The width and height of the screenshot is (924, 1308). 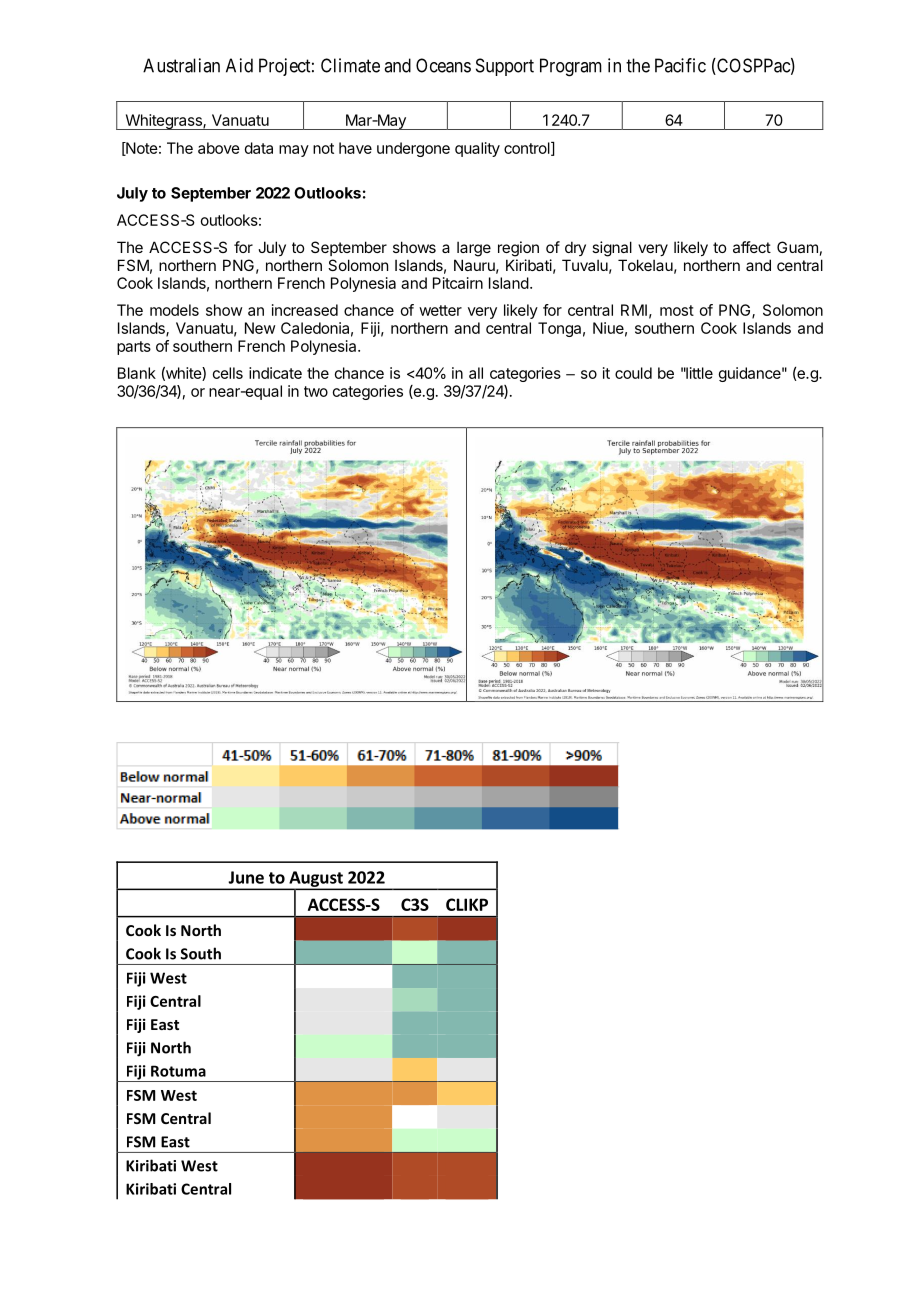 I want to click on two, so click(x=316, y=391).
